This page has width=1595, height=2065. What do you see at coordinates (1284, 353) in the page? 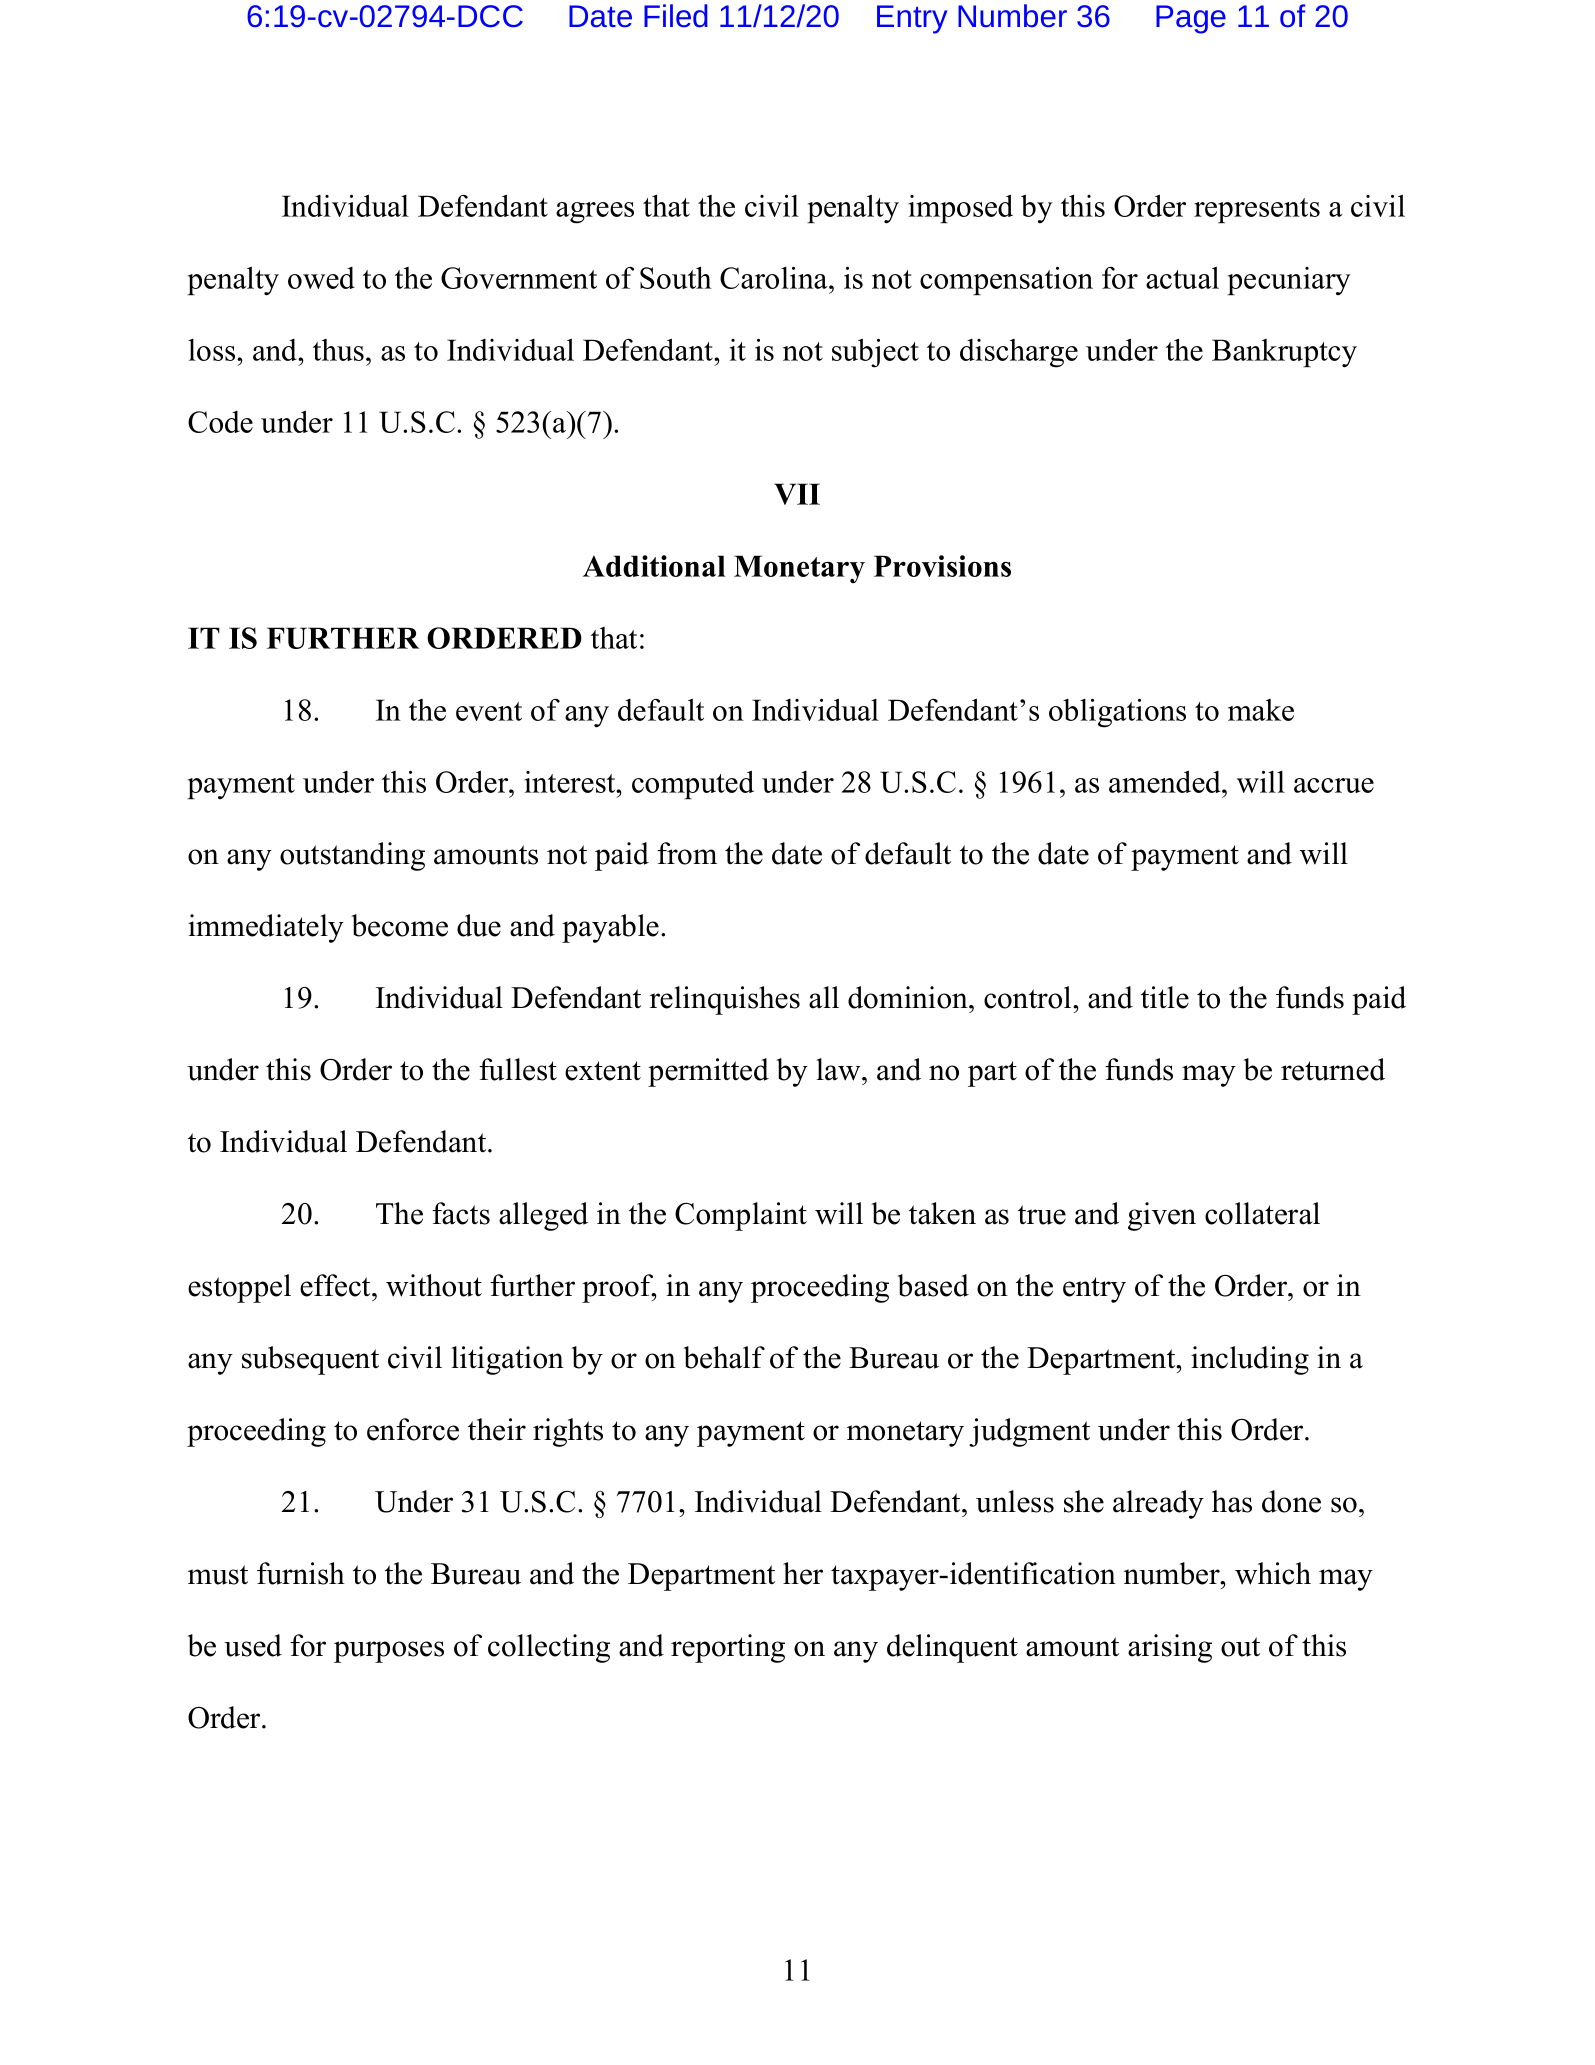
I see `Bankruptcy` at bounding box center [1284, 353].
